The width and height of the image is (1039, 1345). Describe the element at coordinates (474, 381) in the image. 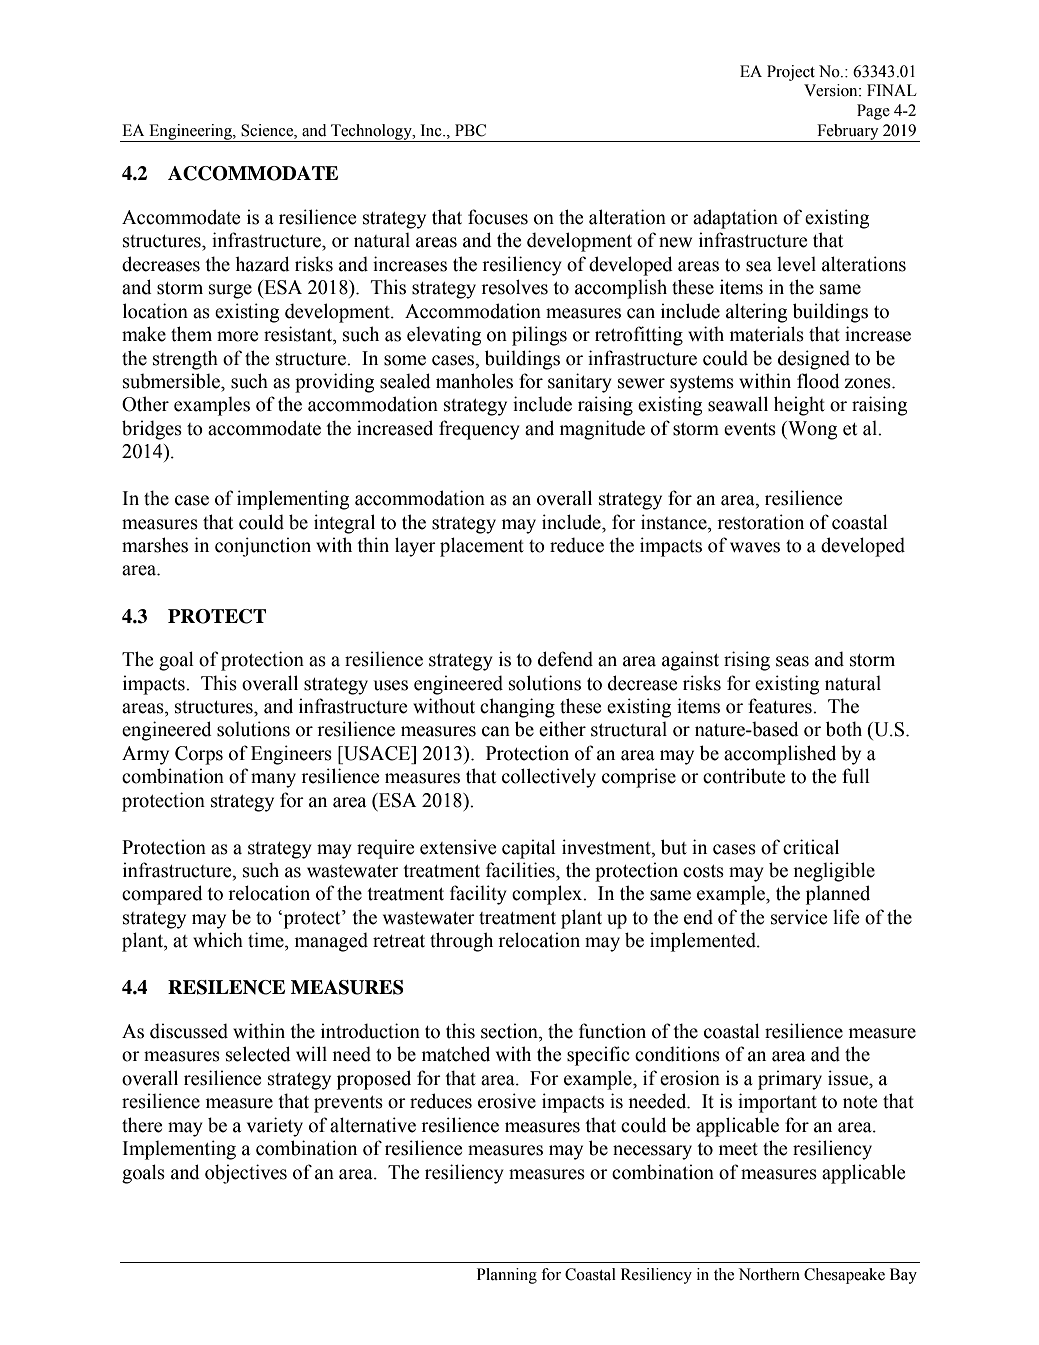

I see `manholes` at that location.
